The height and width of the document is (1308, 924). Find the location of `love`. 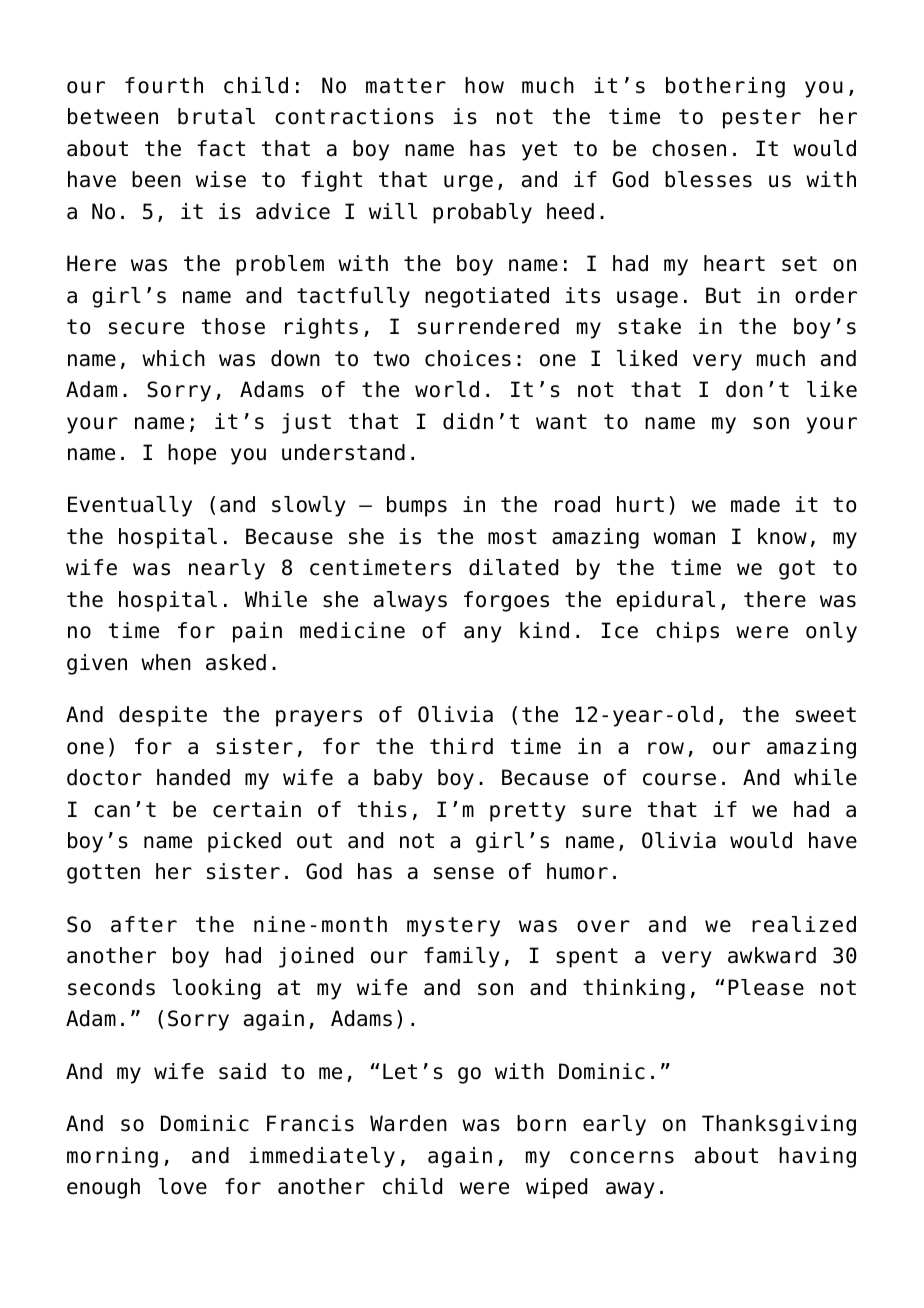

love is located at coordinates (183, 1186).
